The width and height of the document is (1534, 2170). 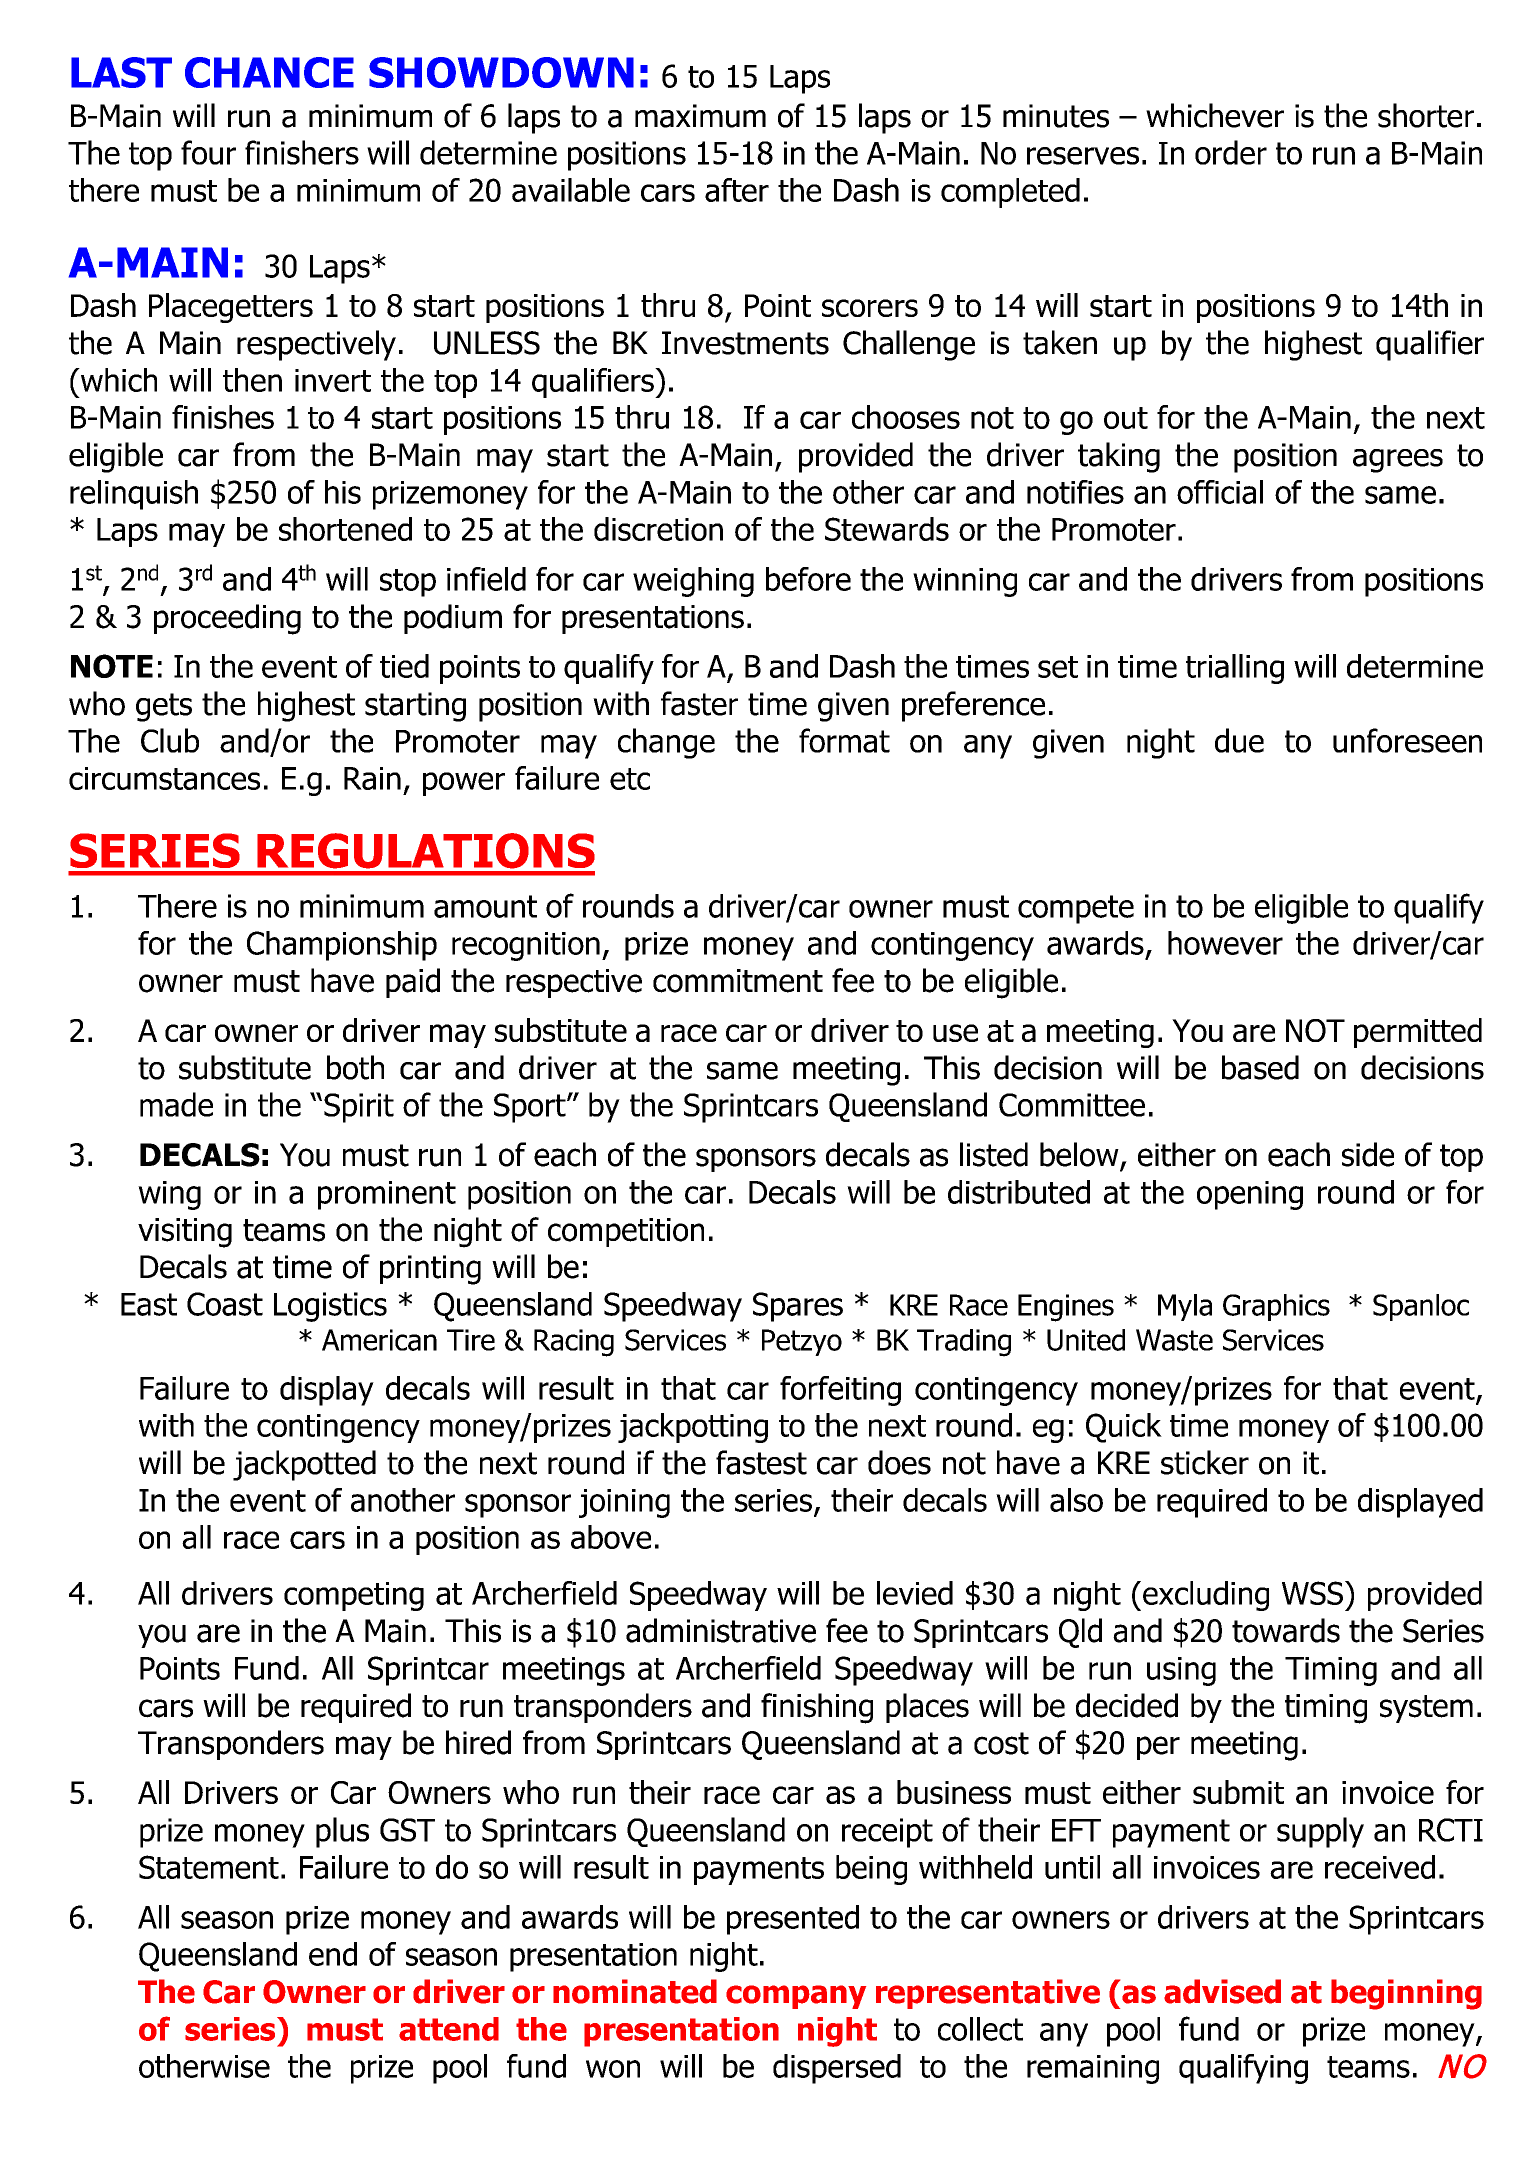 What do you see at coordinates (302, 152) in the document?
I see `finishers` at bounding box center [302, 152].
